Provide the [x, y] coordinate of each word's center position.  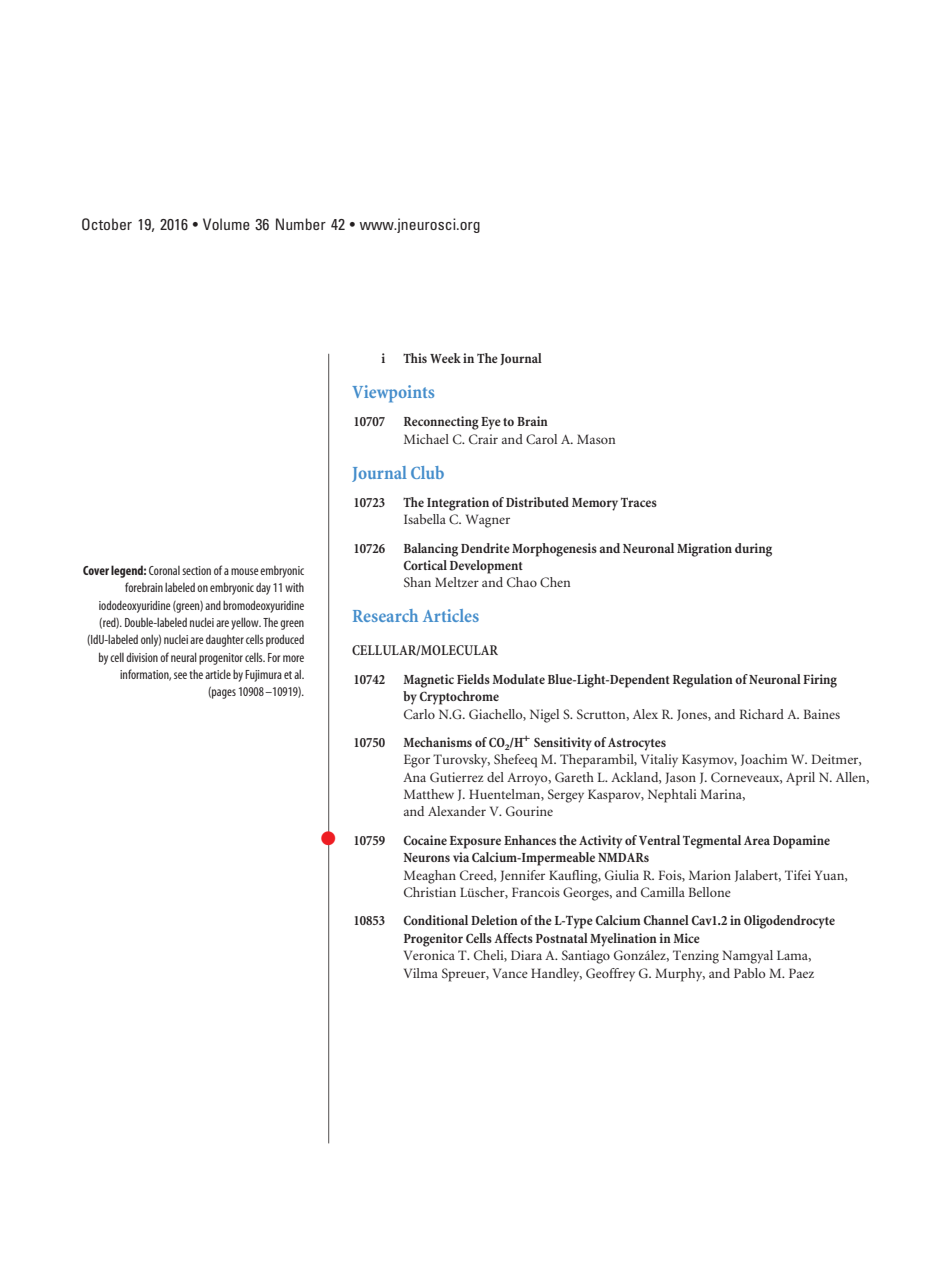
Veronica [429, 955]
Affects [513, 938]
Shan [417, 582]
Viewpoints [393, 394]
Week [445, 358]
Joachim [764, 760]
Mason [596, 439]
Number [301, 224]
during [753, 550]
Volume [226, 224]
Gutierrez [456, 777]
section [196, 570]
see [180, 675]
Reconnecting [441, 423]
